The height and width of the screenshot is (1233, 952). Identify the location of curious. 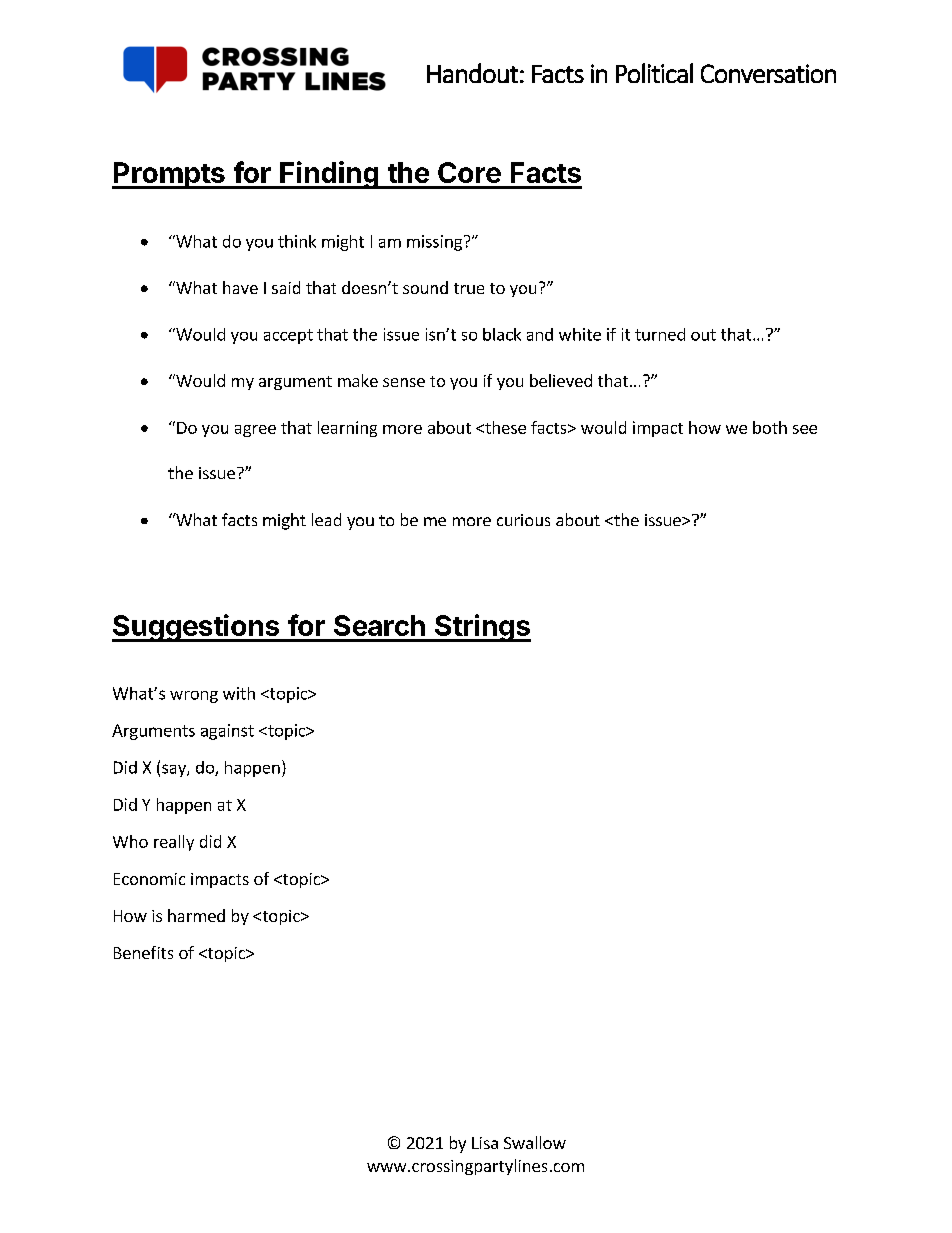
(523, 520).
